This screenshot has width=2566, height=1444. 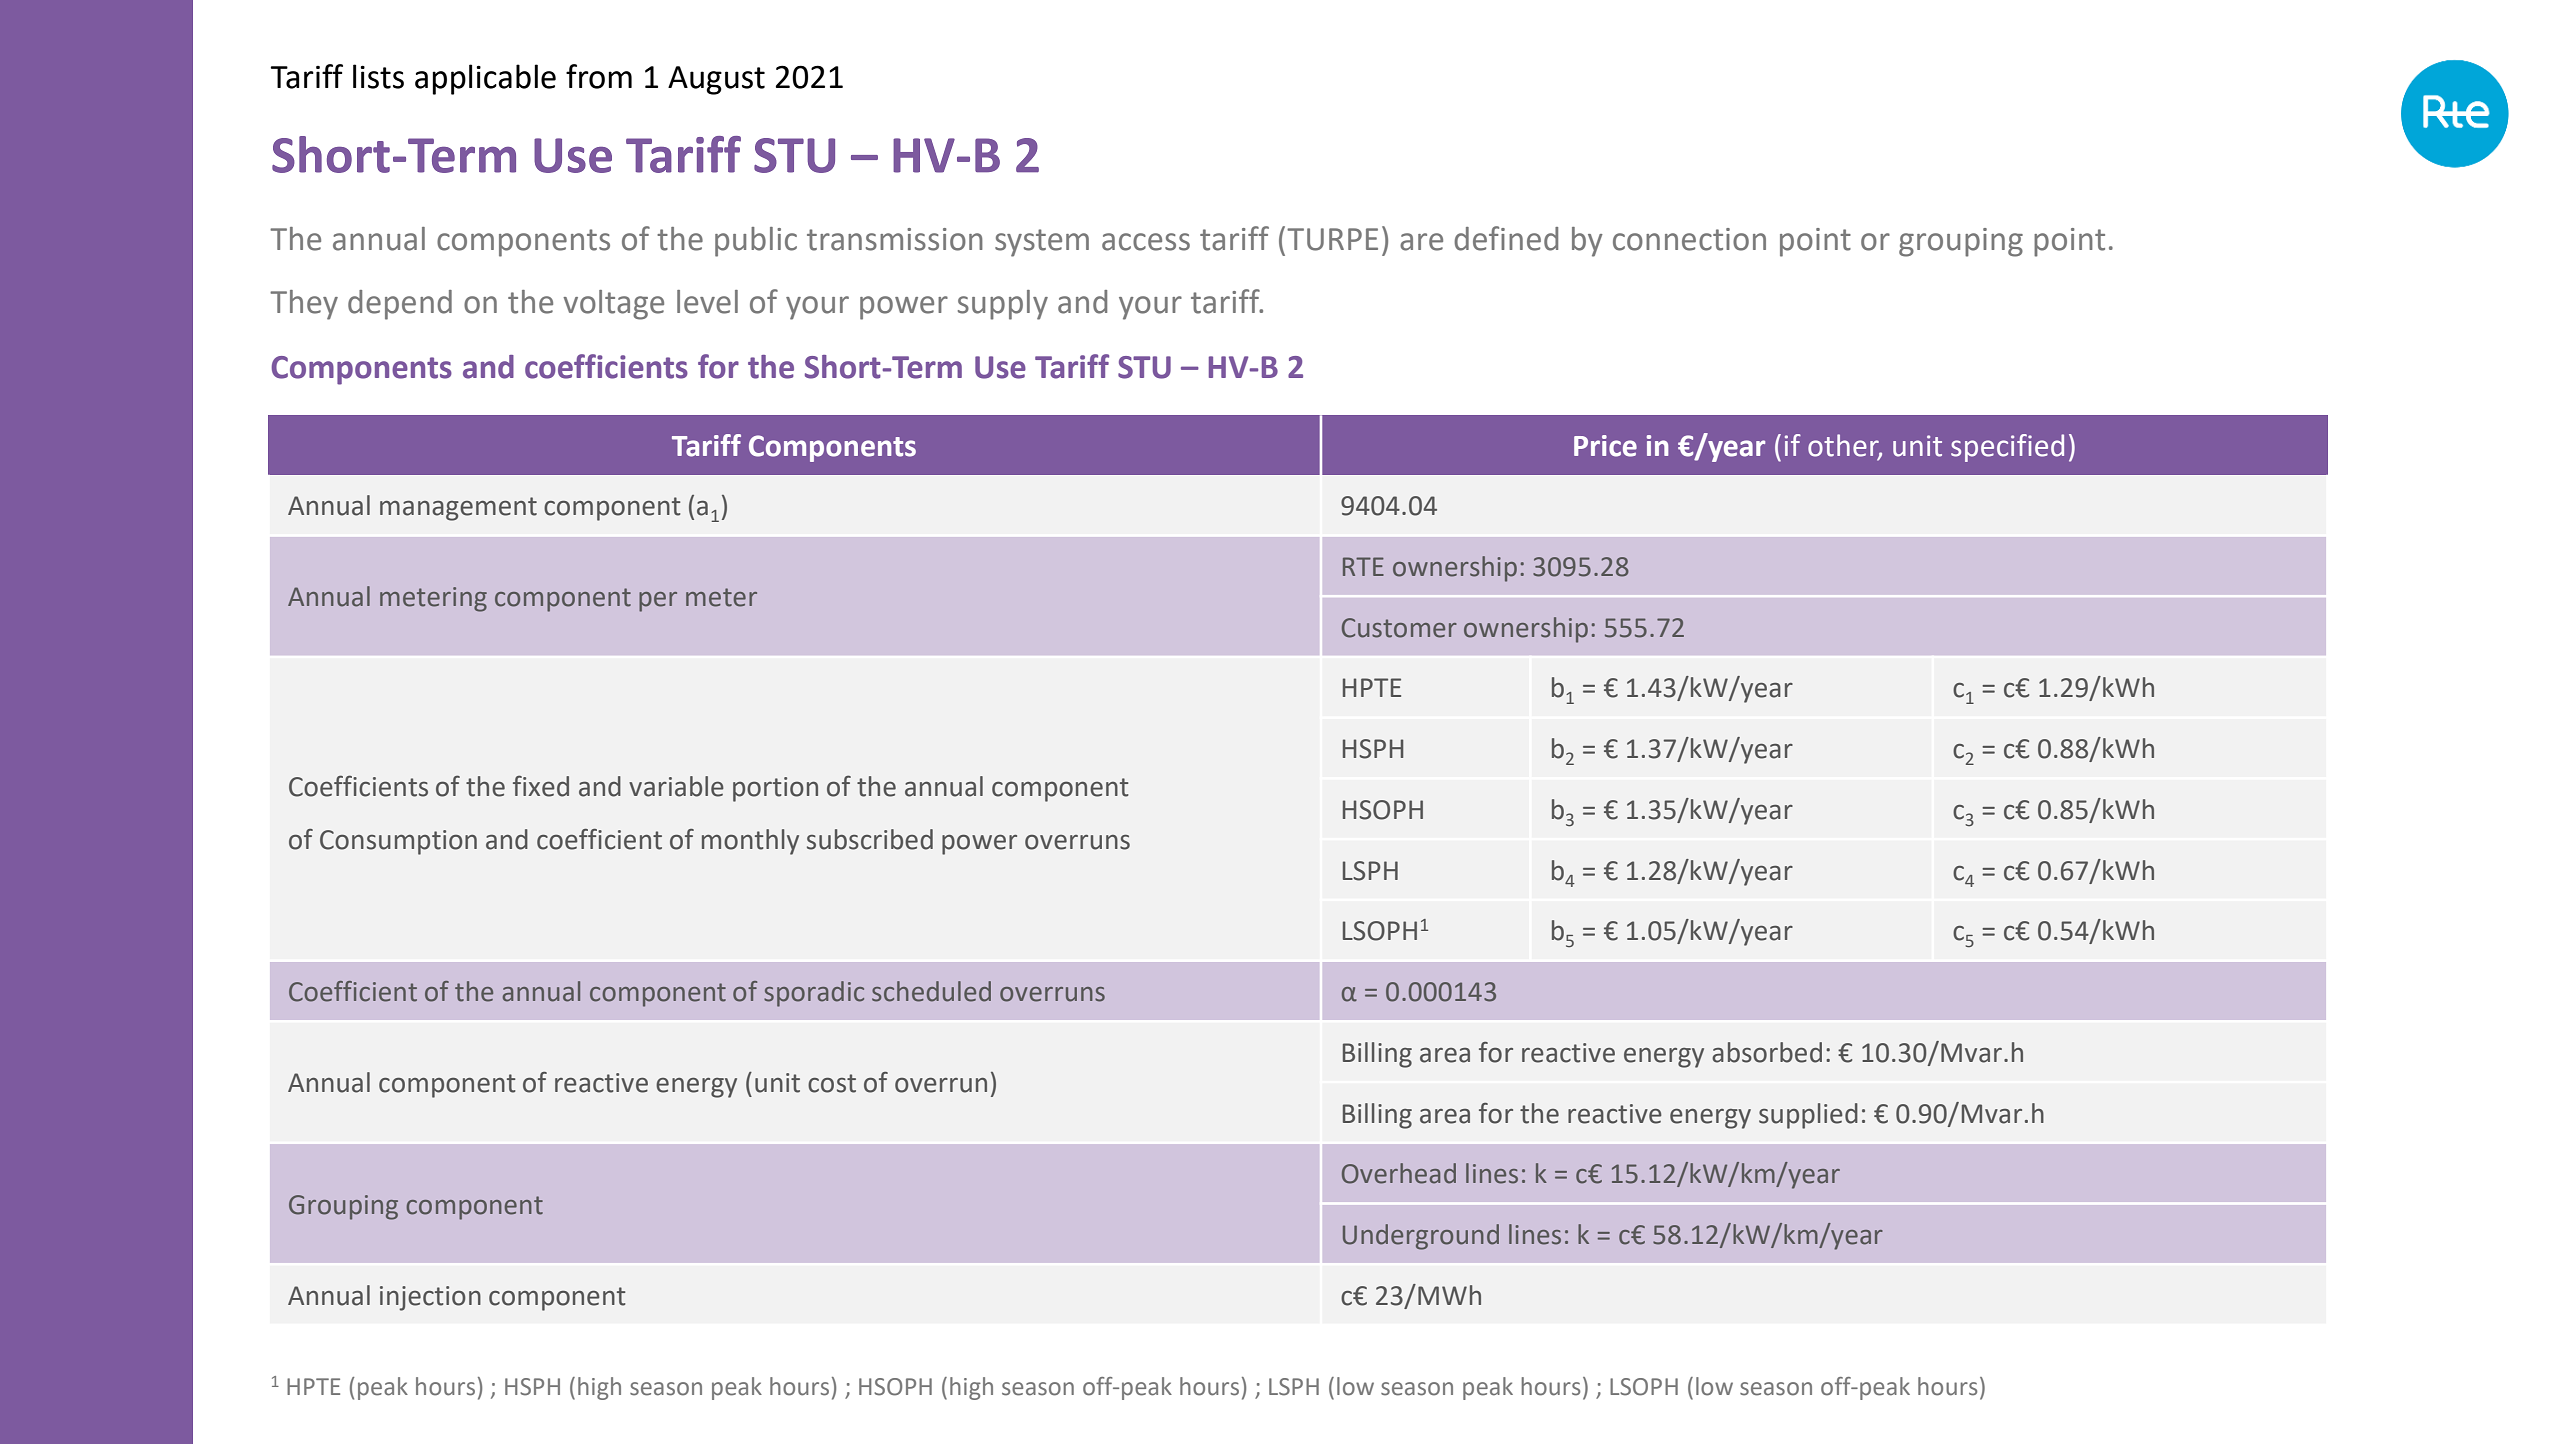 What do you see at coordinates (541, 786) in the screenshot?
I see `fixed` at bounding box center [541, 786].
